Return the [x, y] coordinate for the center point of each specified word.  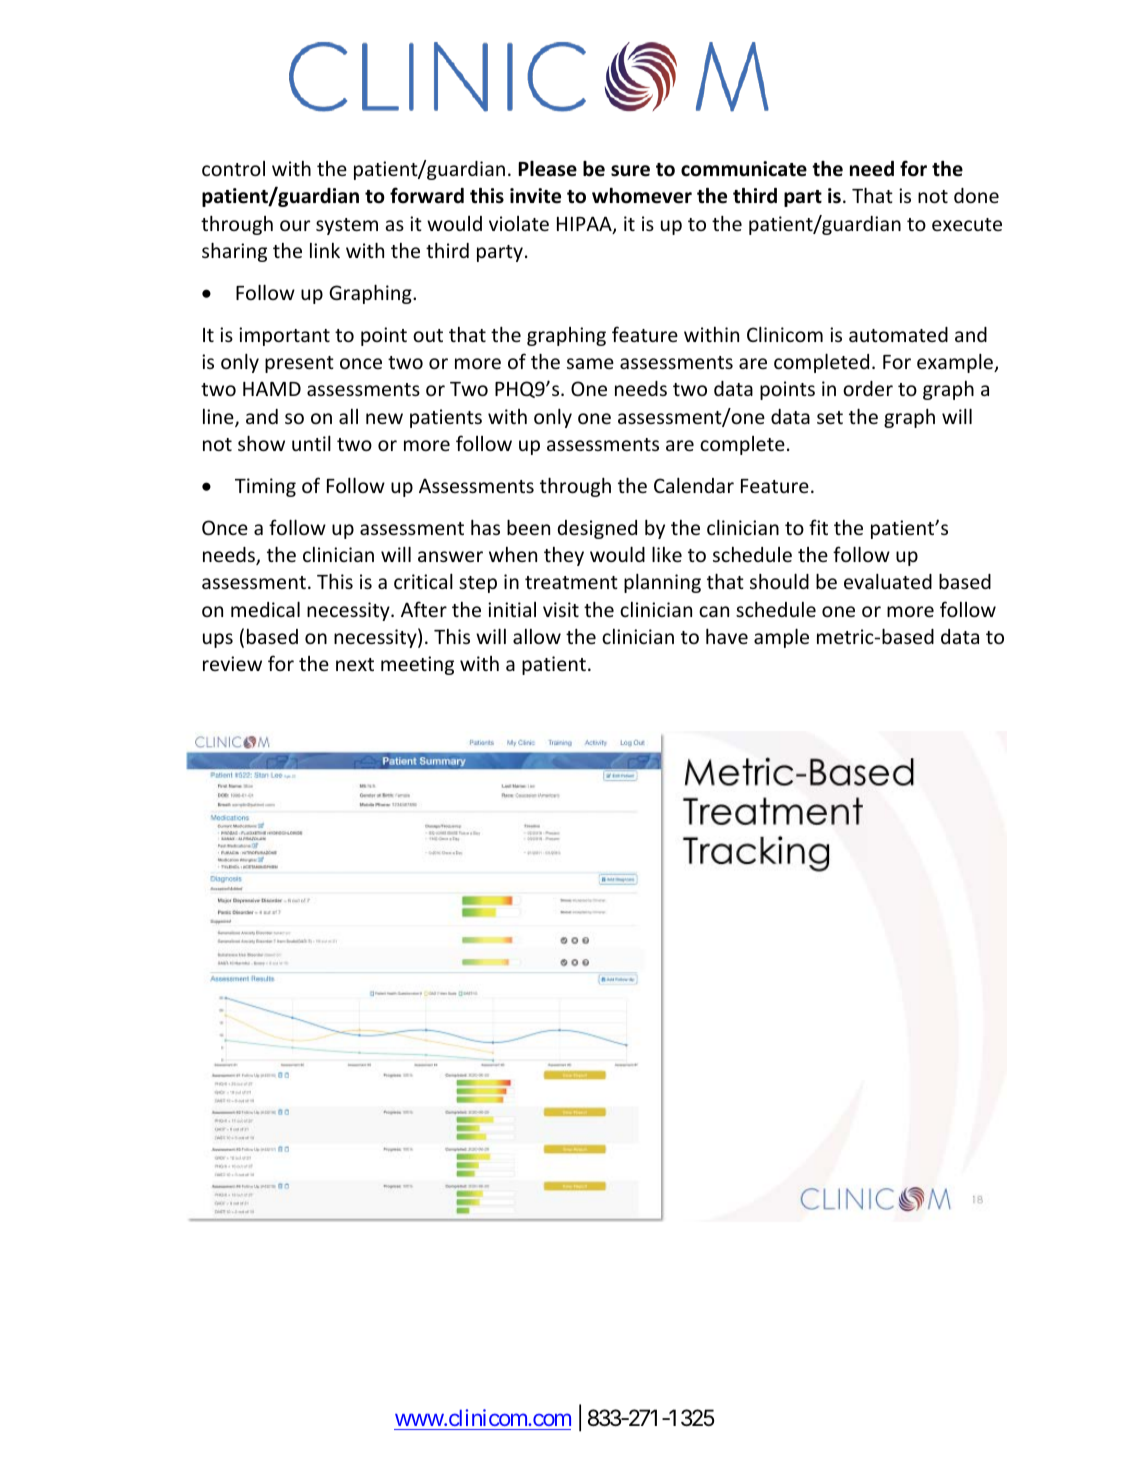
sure [630, 171]
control [233, 168]
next [355, 664]
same [590, 363]
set [830, 417]
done [976, 195]
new [384, 418]
